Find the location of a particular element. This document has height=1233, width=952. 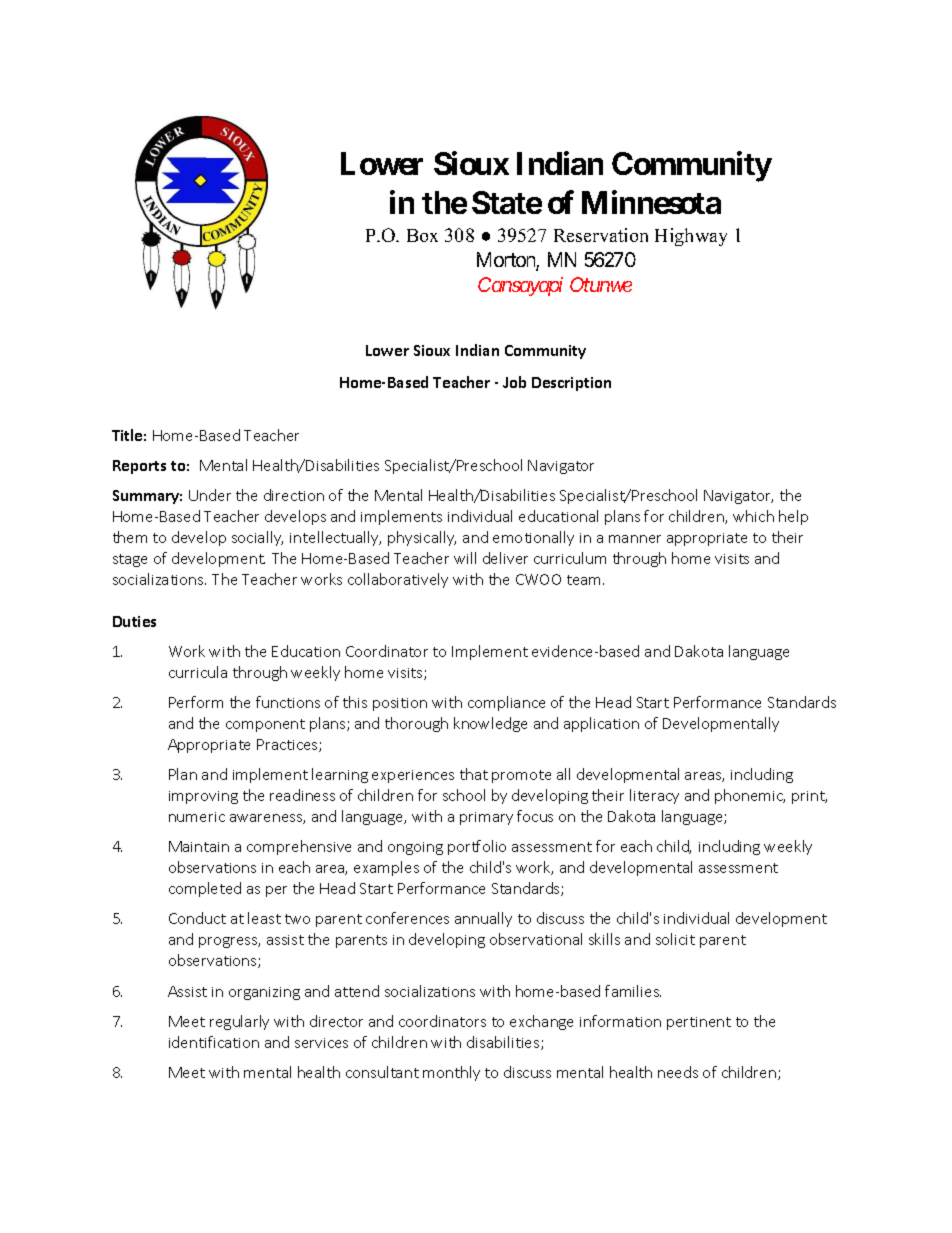

collaboratively is located at coordinates (398, 580).
